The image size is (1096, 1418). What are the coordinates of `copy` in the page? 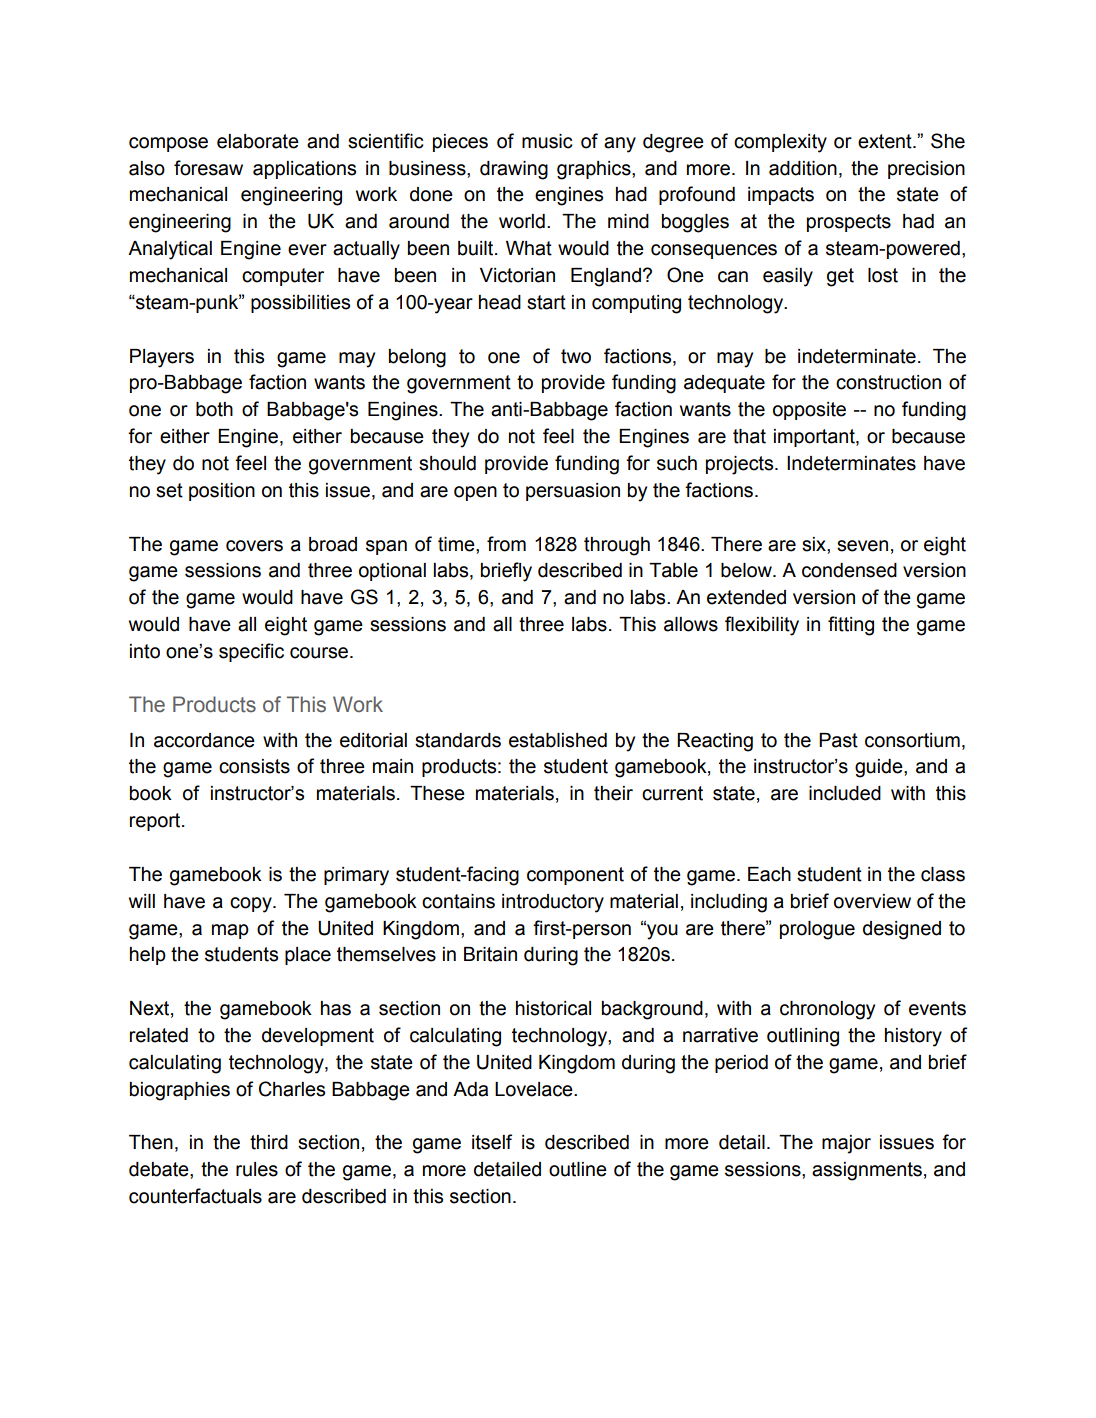 It's located at (252, 905).
